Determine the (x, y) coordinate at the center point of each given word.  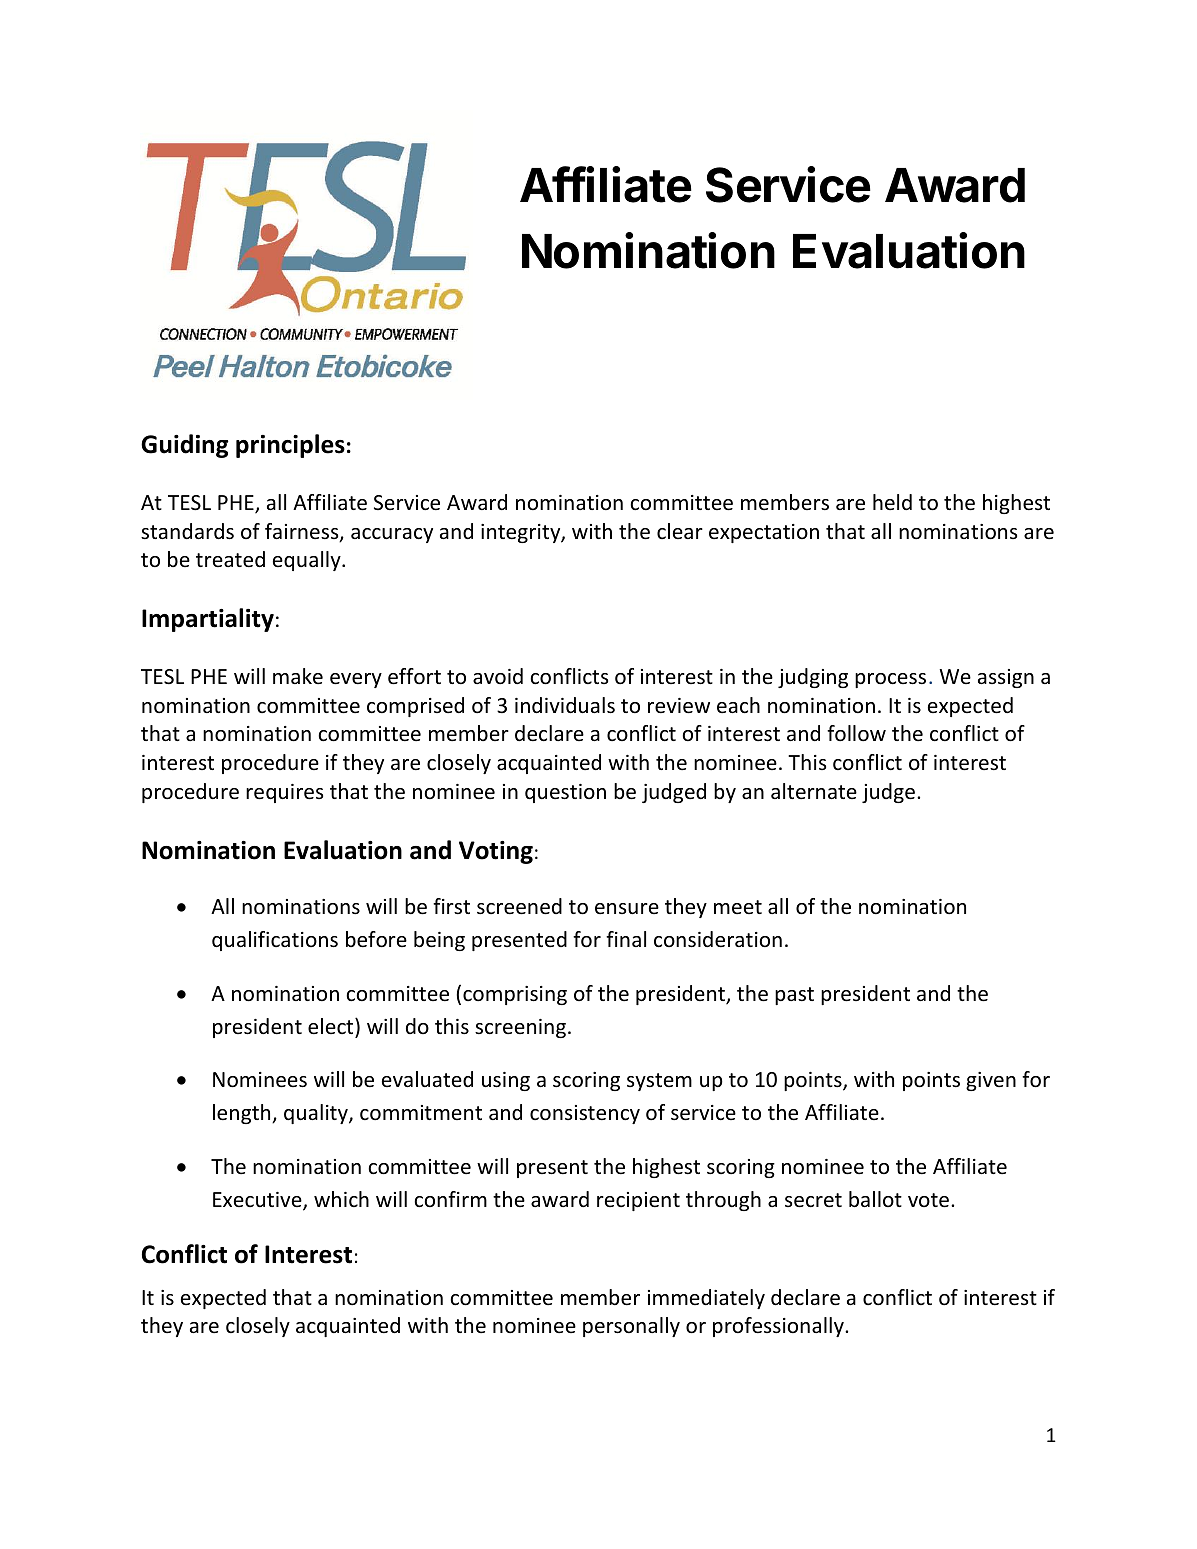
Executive (258, 1201)
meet (738, 907)
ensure (627, 909)
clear (680, 531)
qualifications (275, 941)
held (892, 502)
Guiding (185, 446)
